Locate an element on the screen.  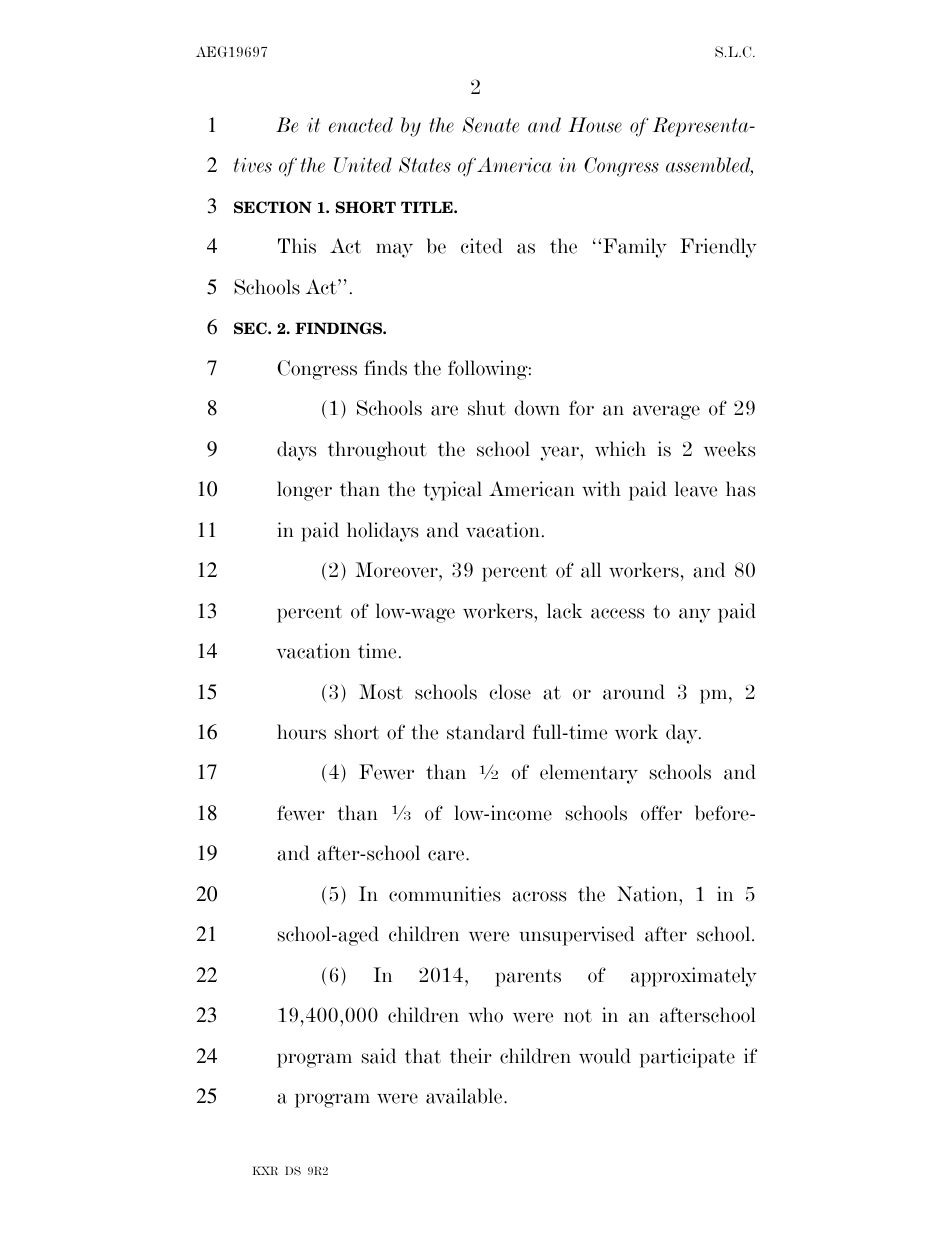
Senate is located at coordinates (490, 125).
